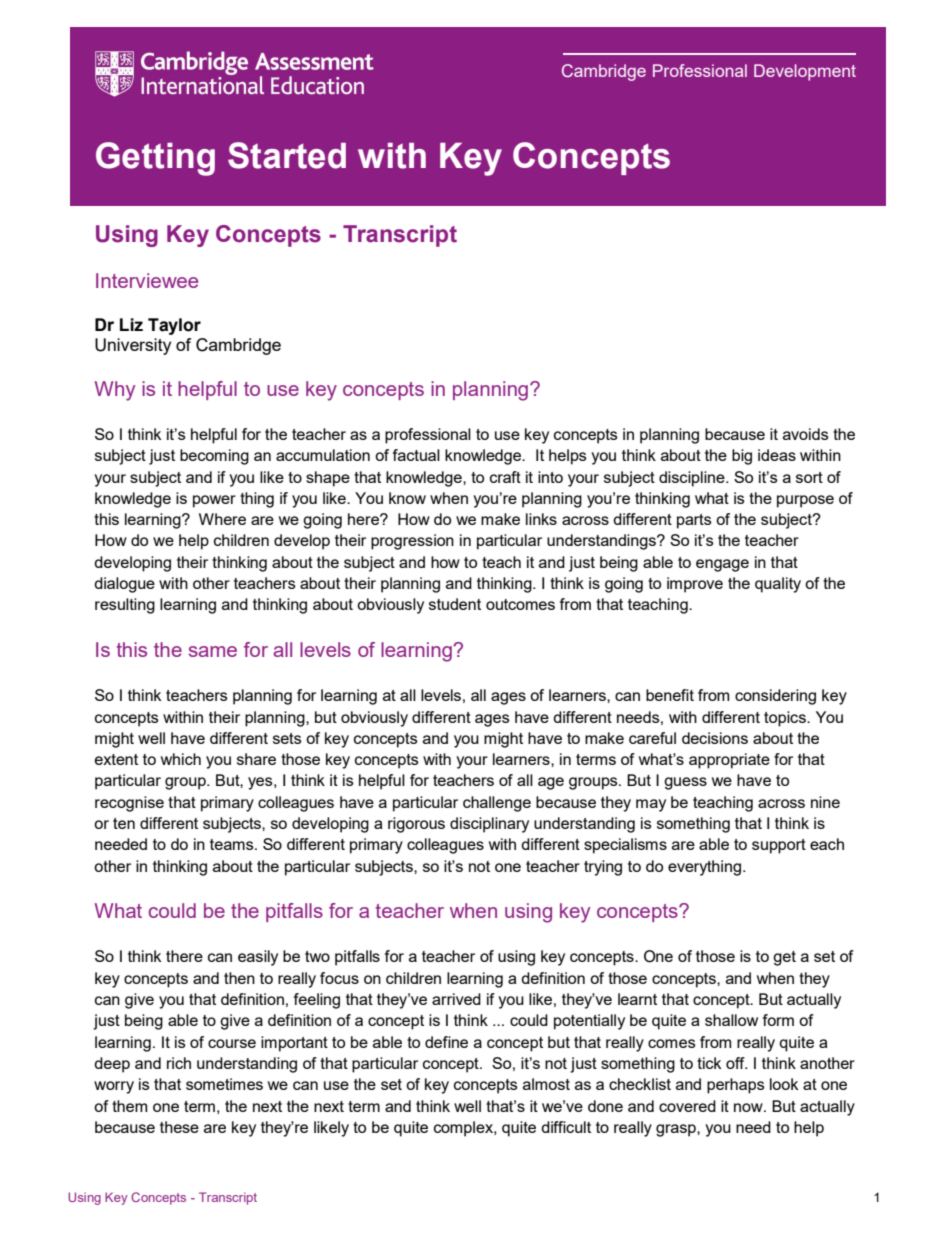  Describe the element at coordinates (742, 457) in the image. I see `big` at that location.
